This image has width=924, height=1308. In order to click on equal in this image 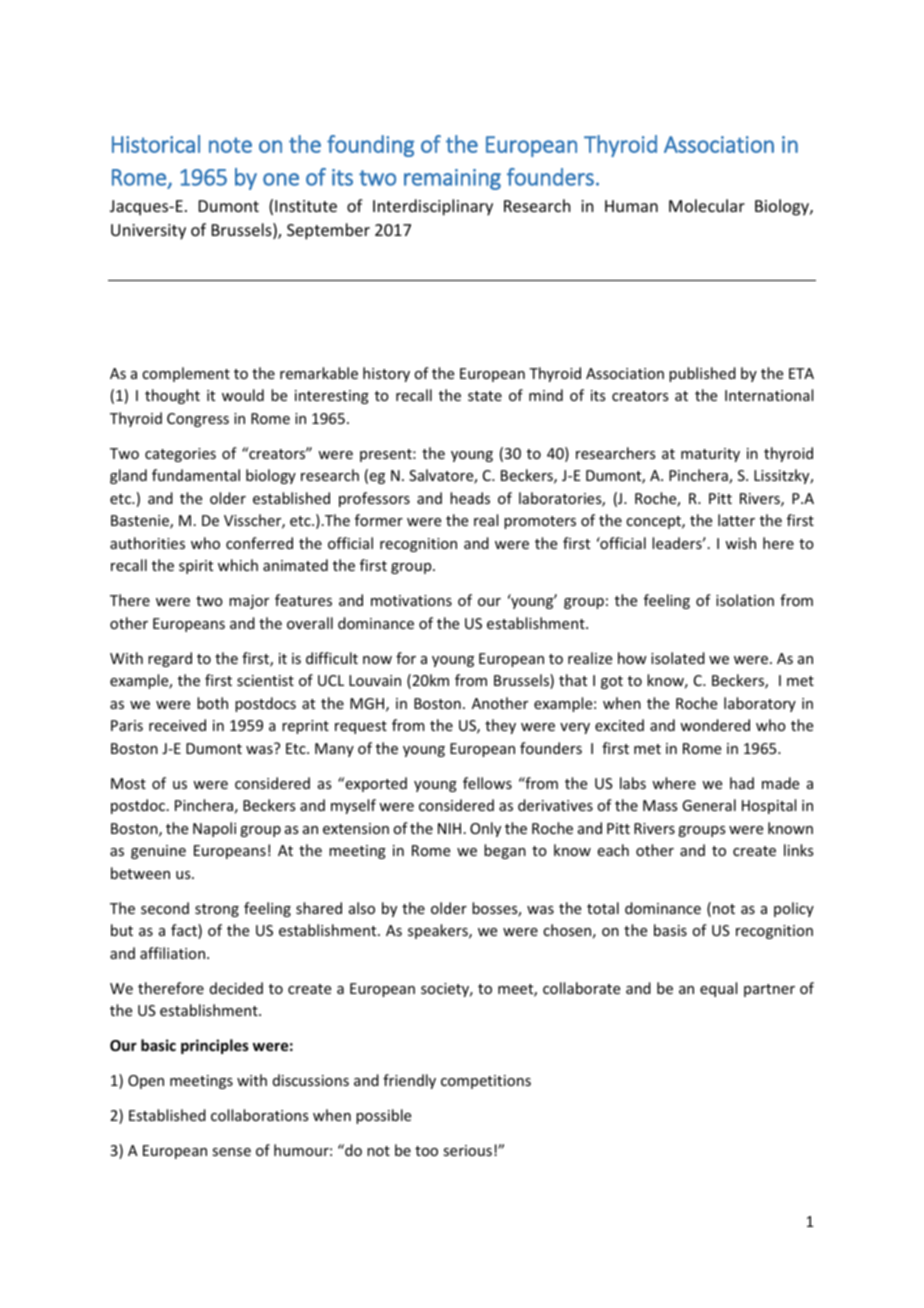, I will do `click(718, 989)`.
